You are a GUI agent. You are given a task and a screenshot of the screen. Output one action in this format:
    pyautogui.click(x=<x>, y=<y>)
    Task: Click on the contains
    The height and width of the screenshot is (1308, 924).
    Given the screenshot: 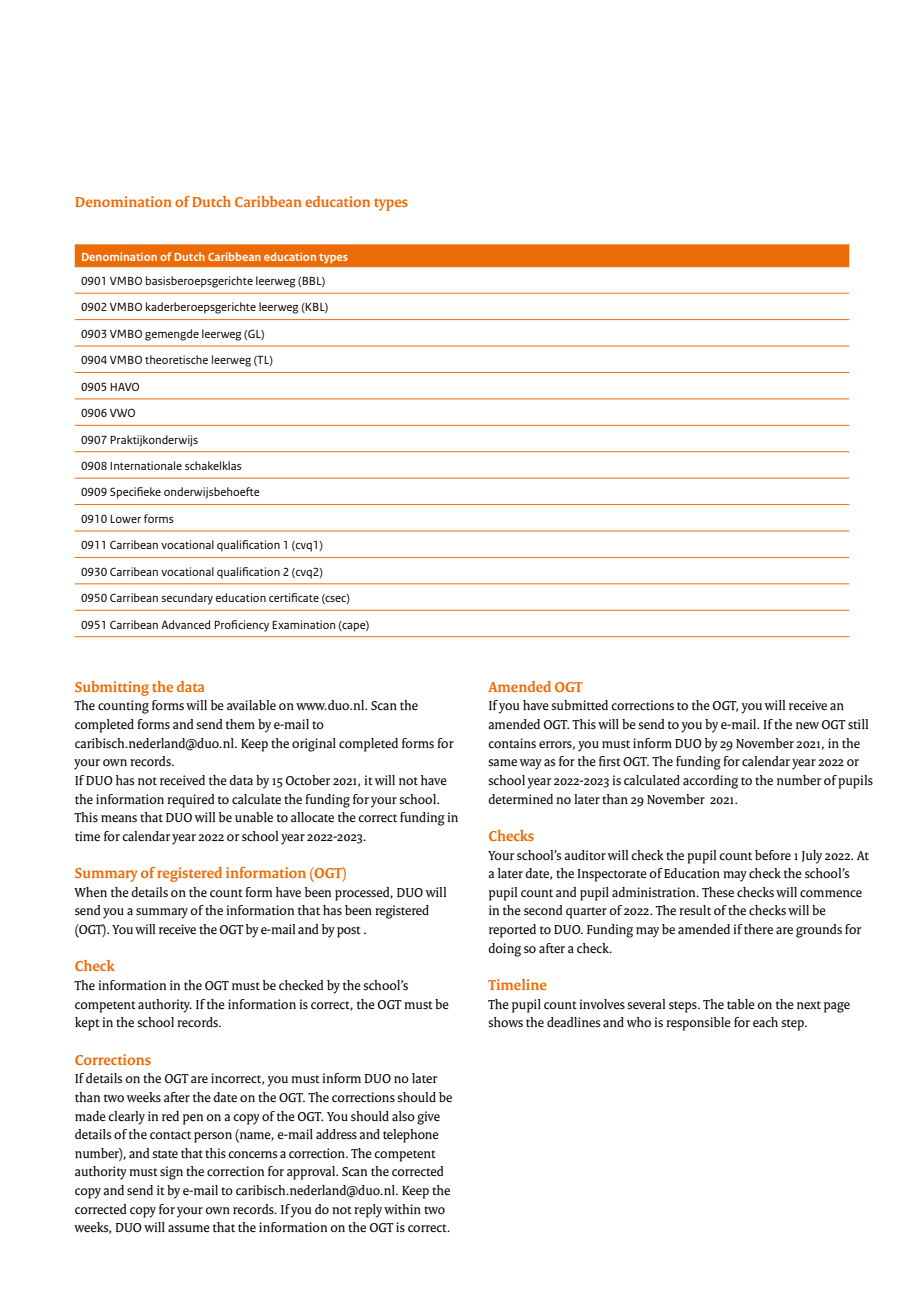 What is the action you would take?
    pyautogui.click(x=512, y=743)
